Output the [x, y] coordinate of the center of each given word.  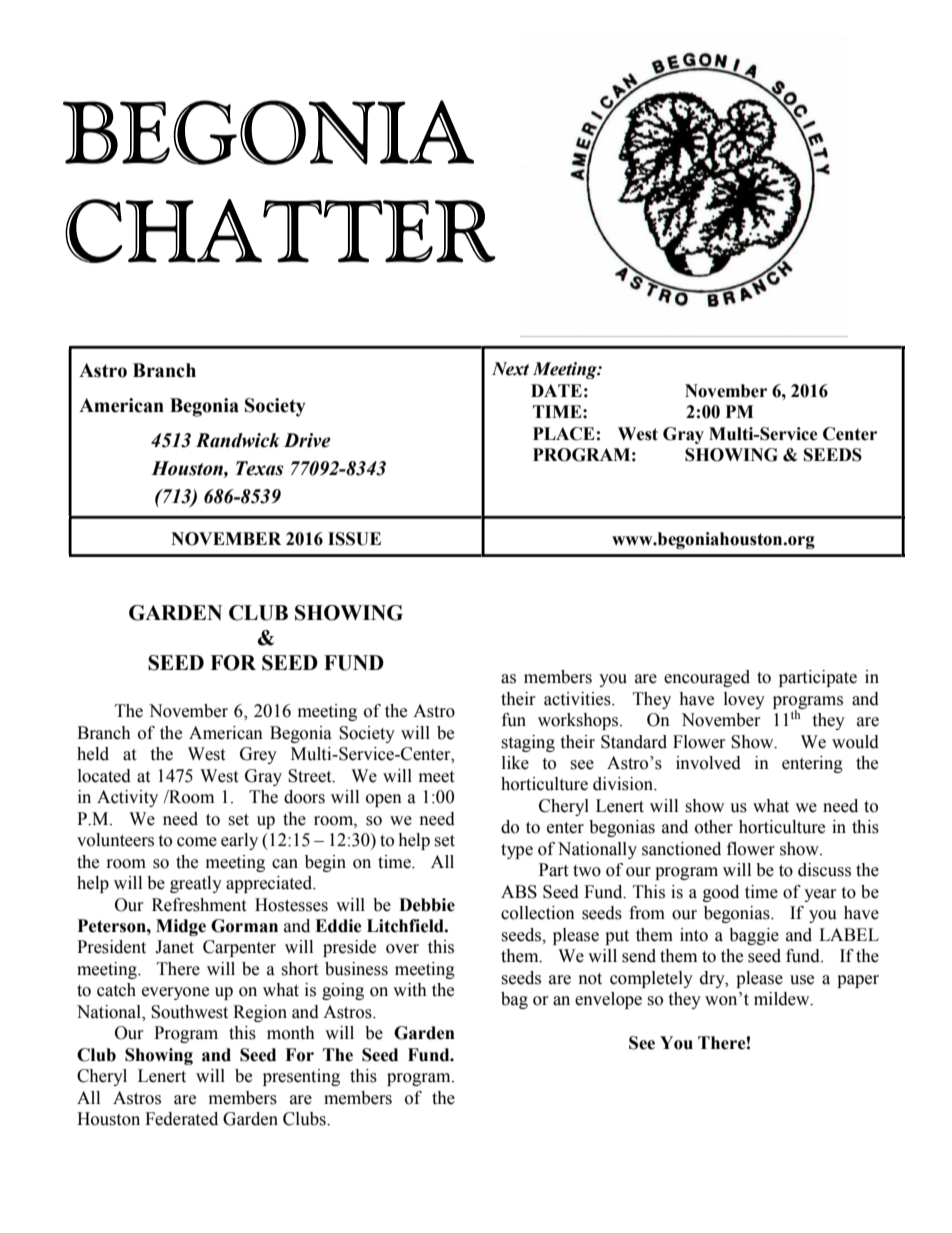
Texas [259, 468]
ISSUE [354, 539]
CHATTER [280, 231]
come [197, 842]
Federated [181, 1119]
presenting [301, 1077]
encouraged [707, 678]
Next [510, 369]
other [714, 827]
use [802, 980]
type [517, 851]
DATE [556, 390]
